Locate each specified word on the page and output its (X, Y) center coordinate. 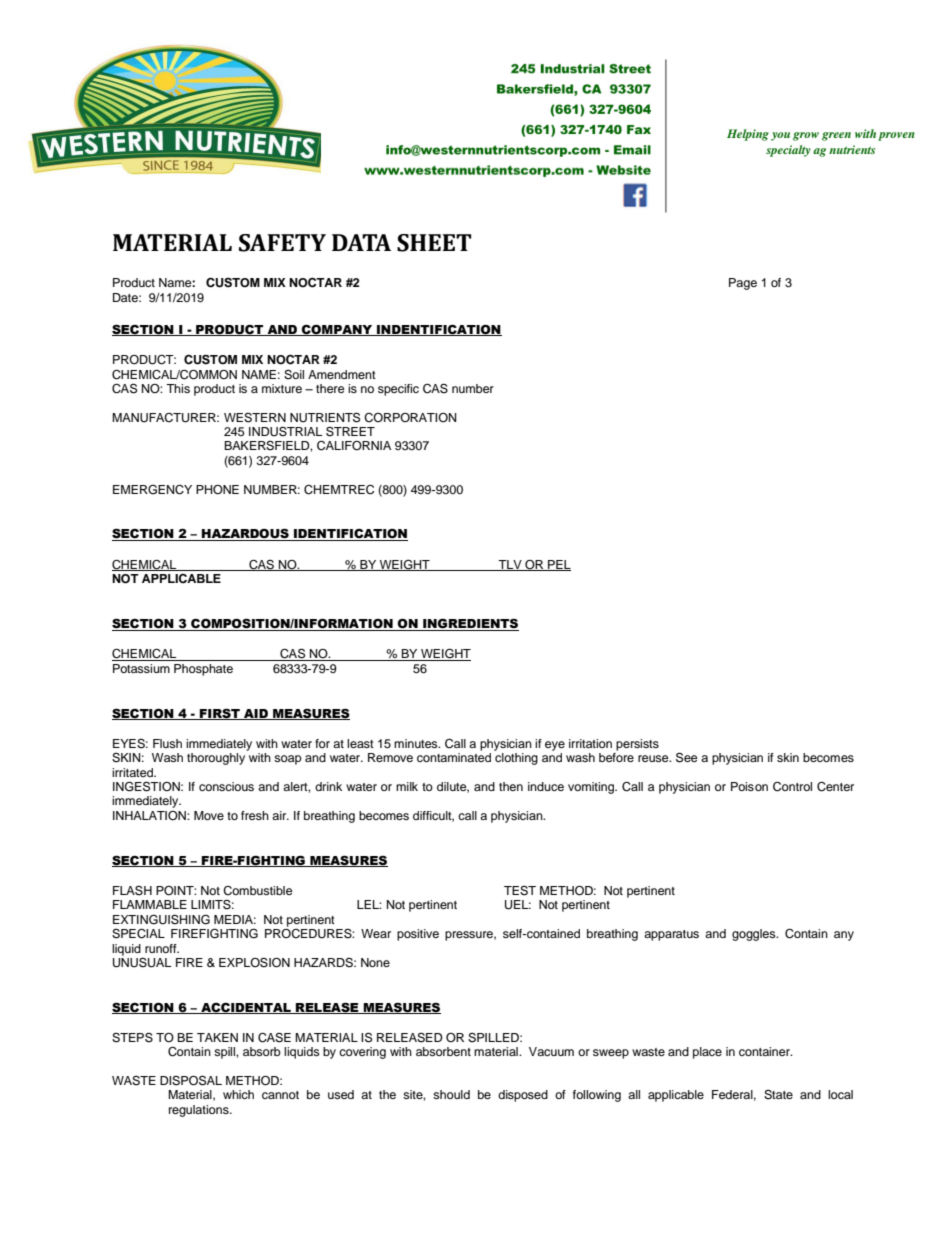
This (178, 388)
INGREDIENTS (470, 624)
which (238, 1094)
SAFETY (282, 243)
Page (743, 284)
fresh (255, 815)
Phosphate (203, 670)
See (687, 757)
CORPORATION (410, 418)
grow (806, 136)
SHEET (434, 243)
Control (792, 787)
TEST (520, 891)
